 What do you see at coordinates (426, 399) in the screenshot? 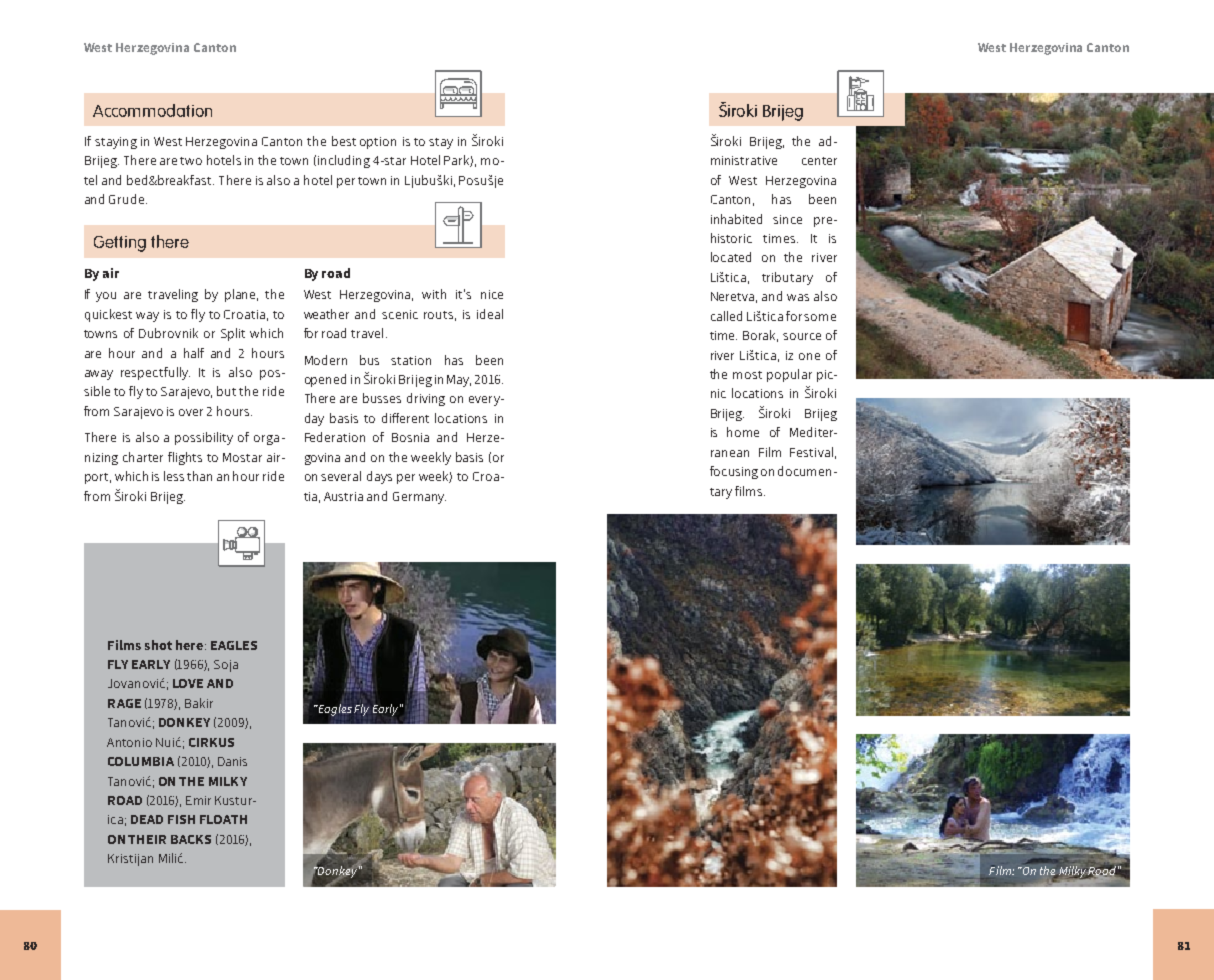
I see `driving` at bounding box center [426, 399].
